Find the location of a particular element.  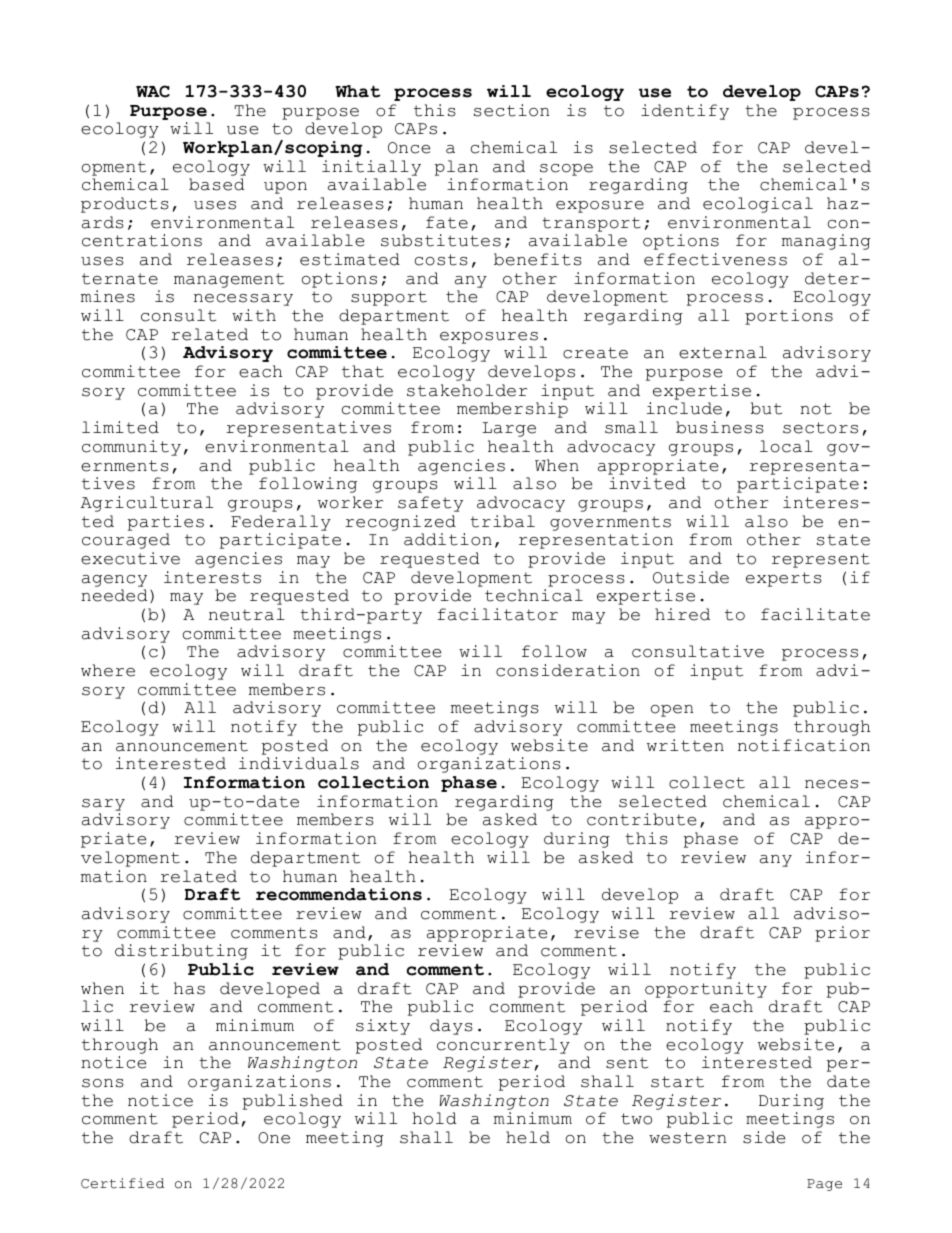

notification is located at coordinates (804, 745).
